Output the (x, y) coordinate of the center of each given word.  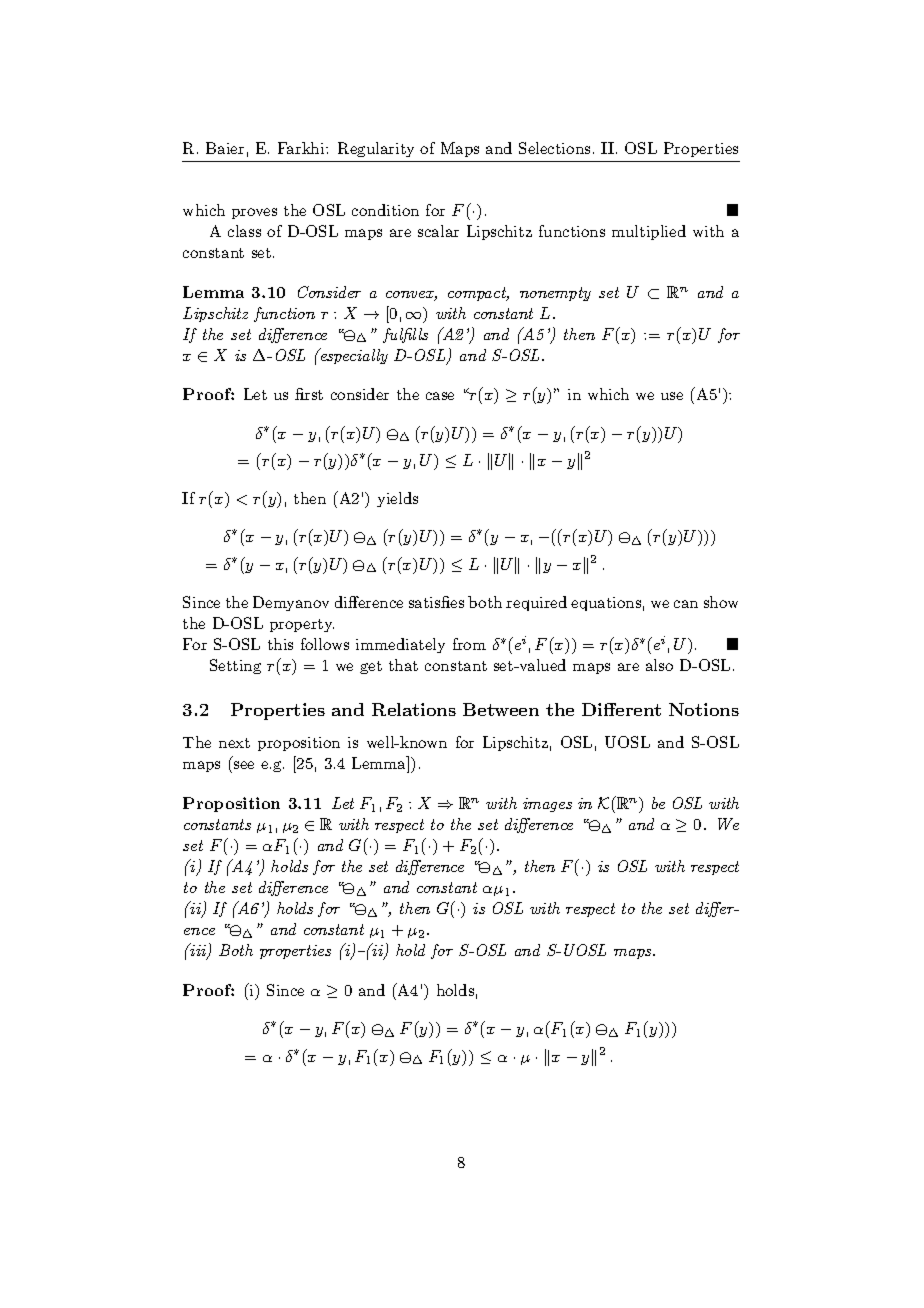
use (672, 396)
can (686, 604)
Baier (225, 148)
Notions (704, 709)
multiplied (649, 232)
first (309, 394)
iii (198, 951)
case (440, 396)
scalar (438, 231)
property (302, 625)
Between (501, 709)
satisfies (436, 602)
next (234, 743)
